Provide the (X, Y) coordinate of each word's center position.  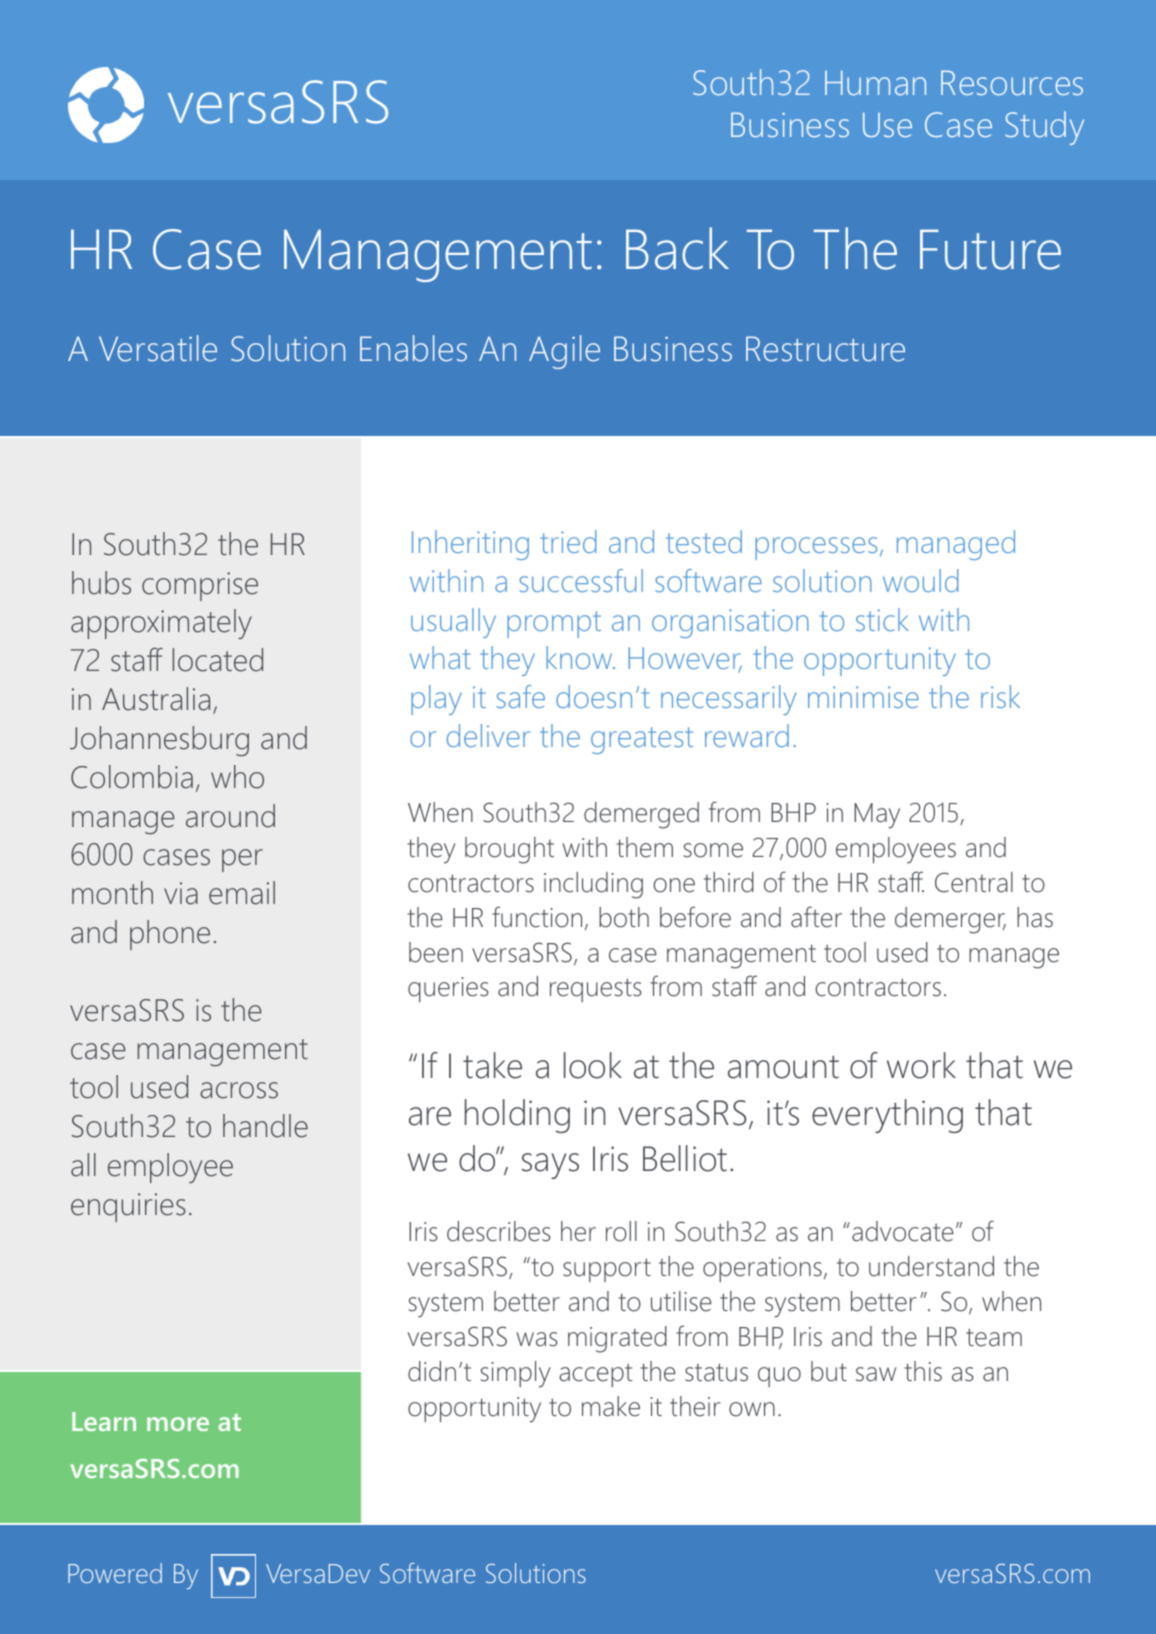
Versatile (158, 348)
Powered (115, 1573)
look (593, 1065)
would (920, 580)
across (239, 1090)
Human (875, 83)
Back (677, 248)
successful (581, 580)
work (921, 1065)
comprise (200, 586)
